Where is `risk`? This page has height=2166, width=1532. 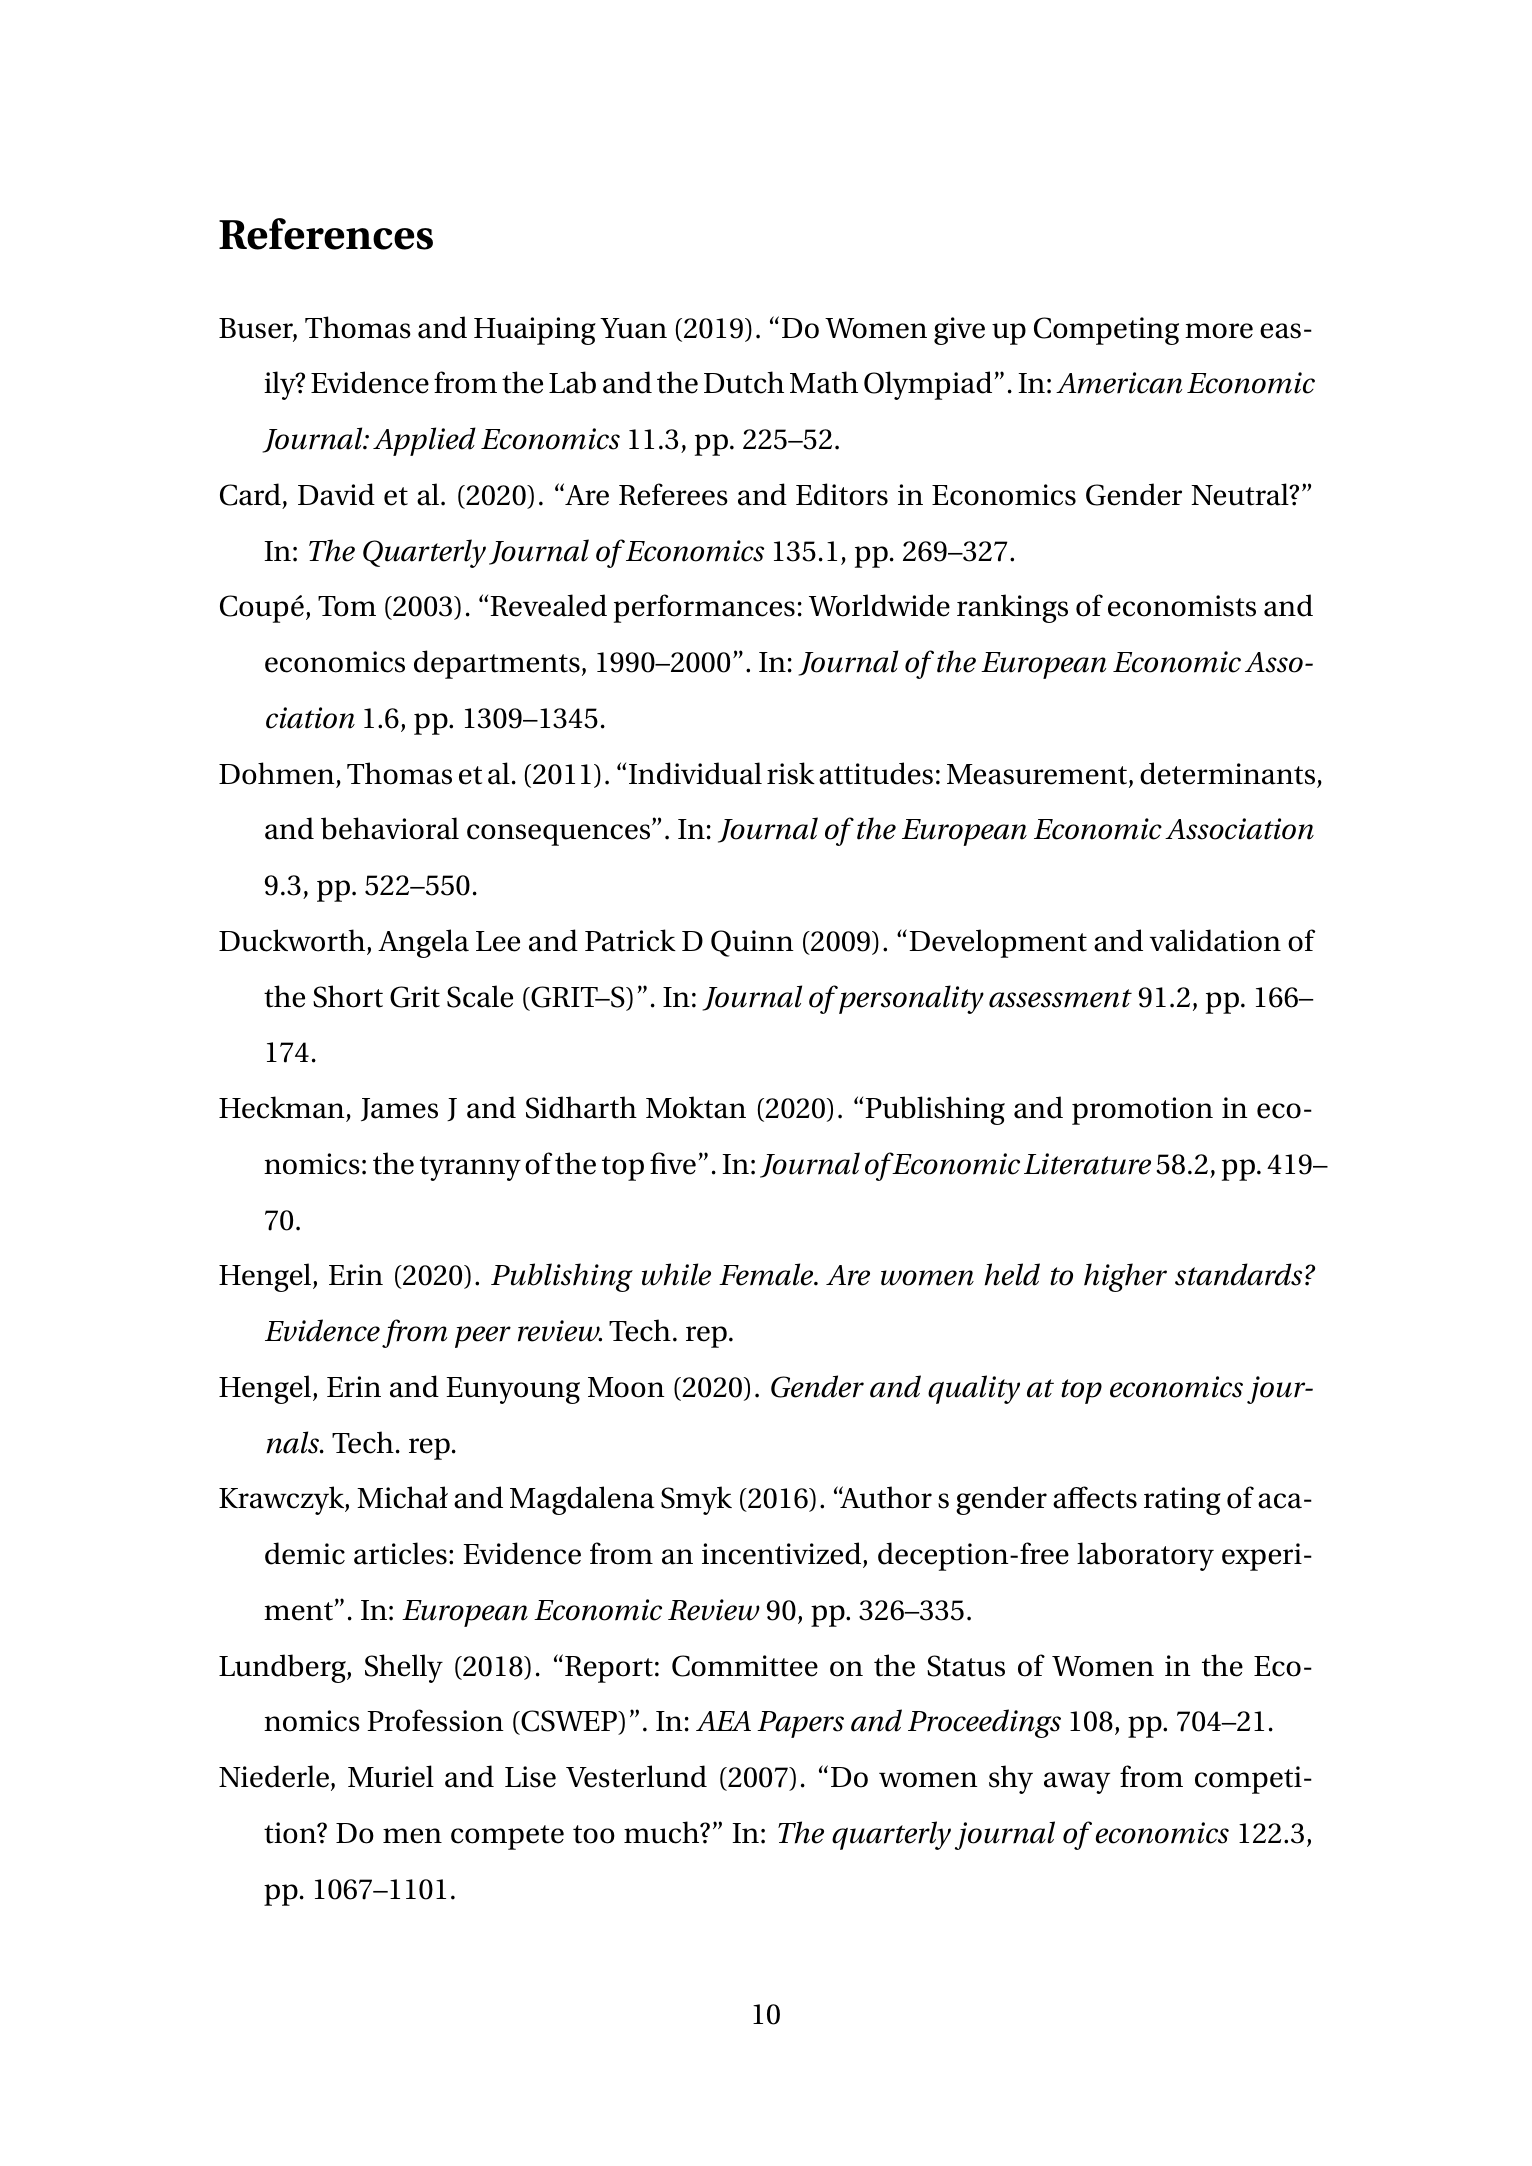
risk is located at coordinates (791, 773).
